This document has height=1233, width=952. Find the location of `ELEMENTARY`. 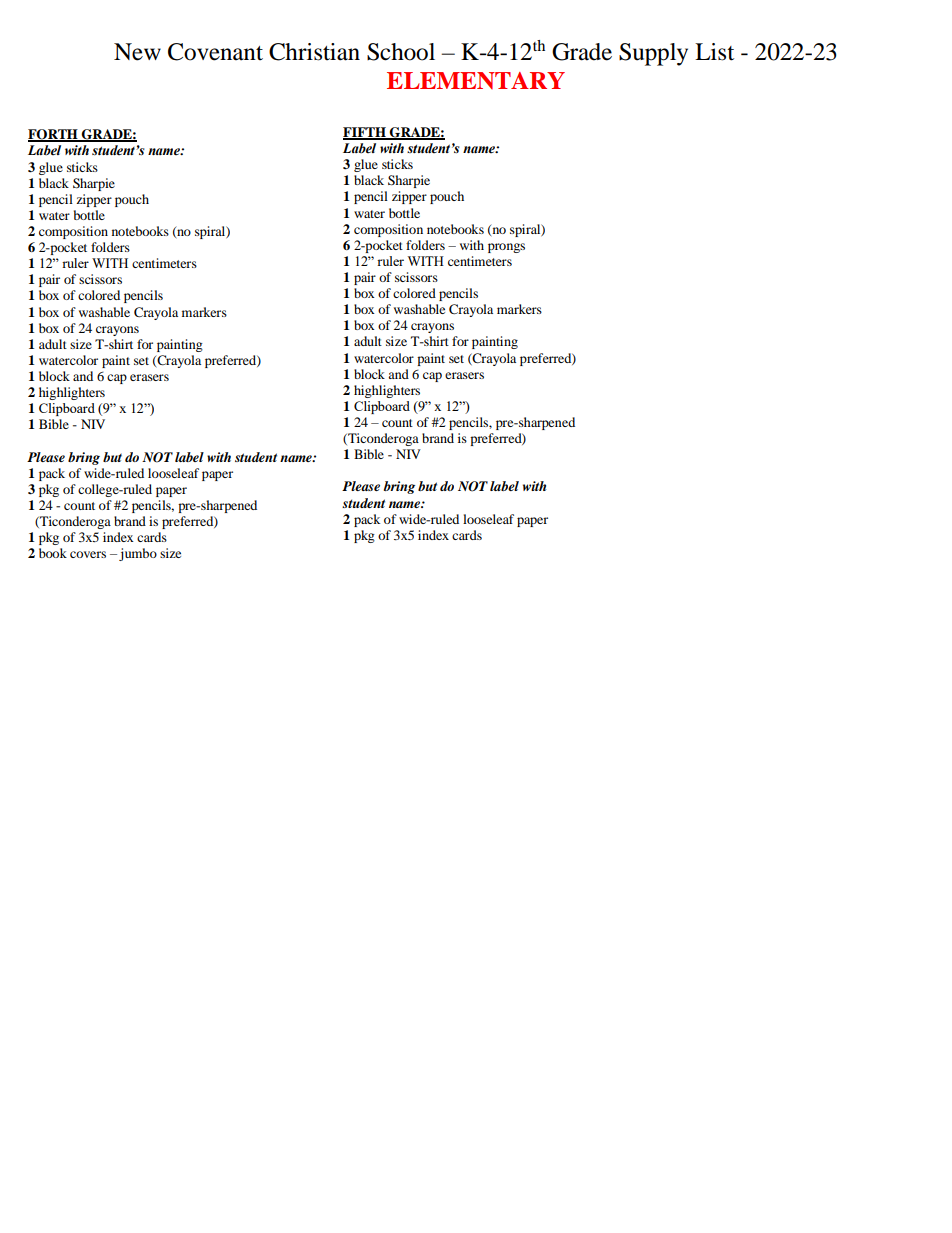

ELEMENTARY is located at coordinates (476, 80).
